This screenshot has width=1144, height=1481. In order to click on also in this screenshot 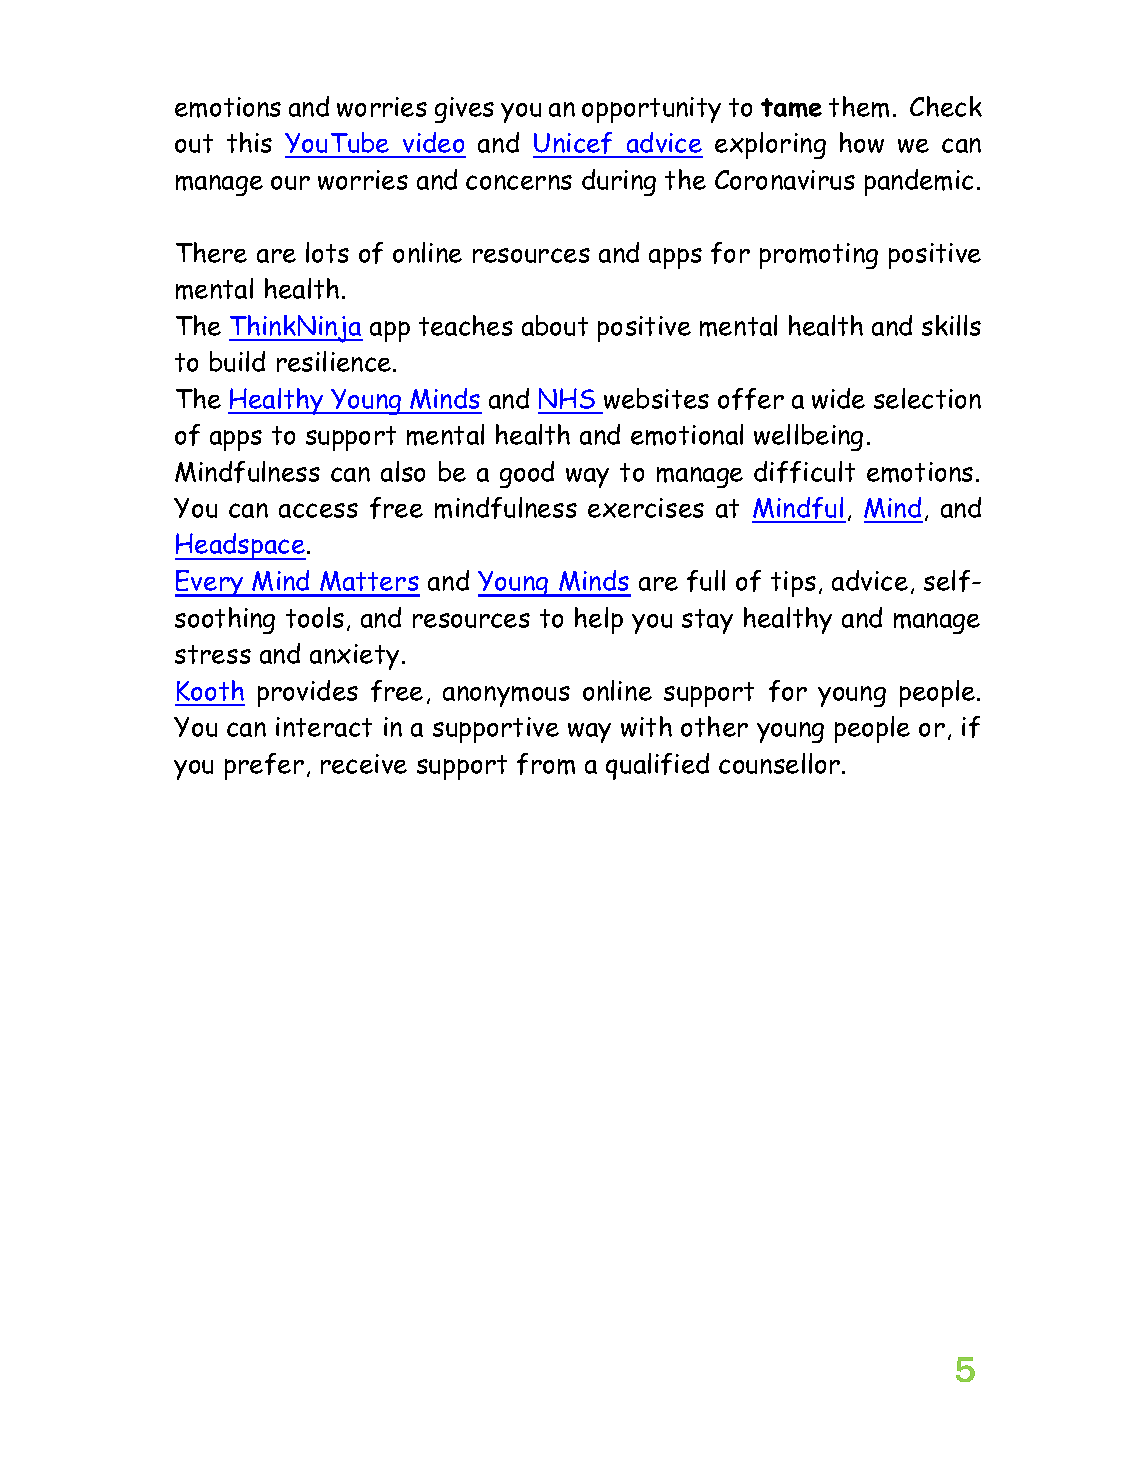, I will do `click(403, 471)`.
